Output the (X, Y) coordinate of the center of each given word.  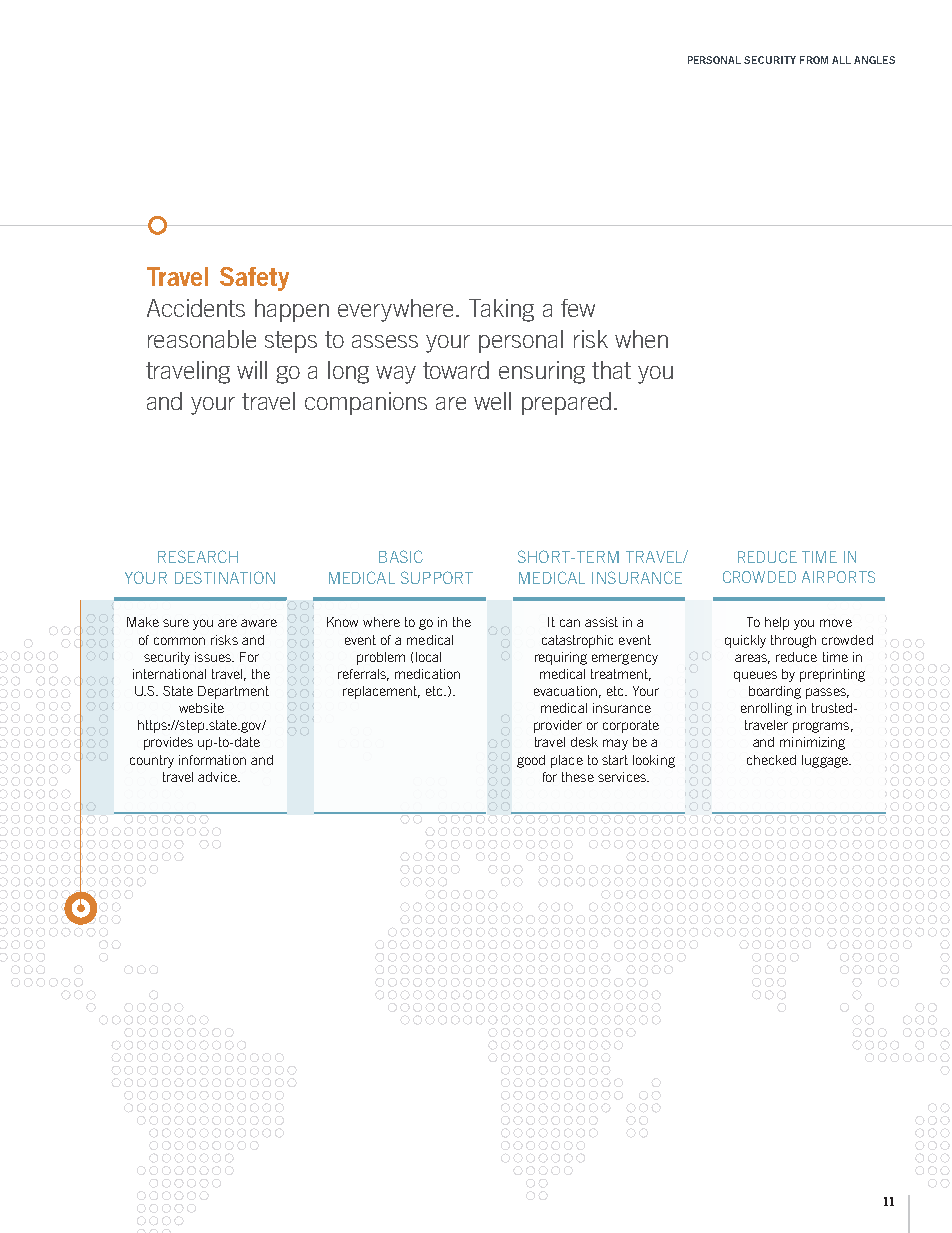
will (252, 370)
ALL (841, 60)
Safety (254, 279)
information (212, 760)
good (531, 761)
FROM (814, 60)
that (611, 370)
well (492, 401)
